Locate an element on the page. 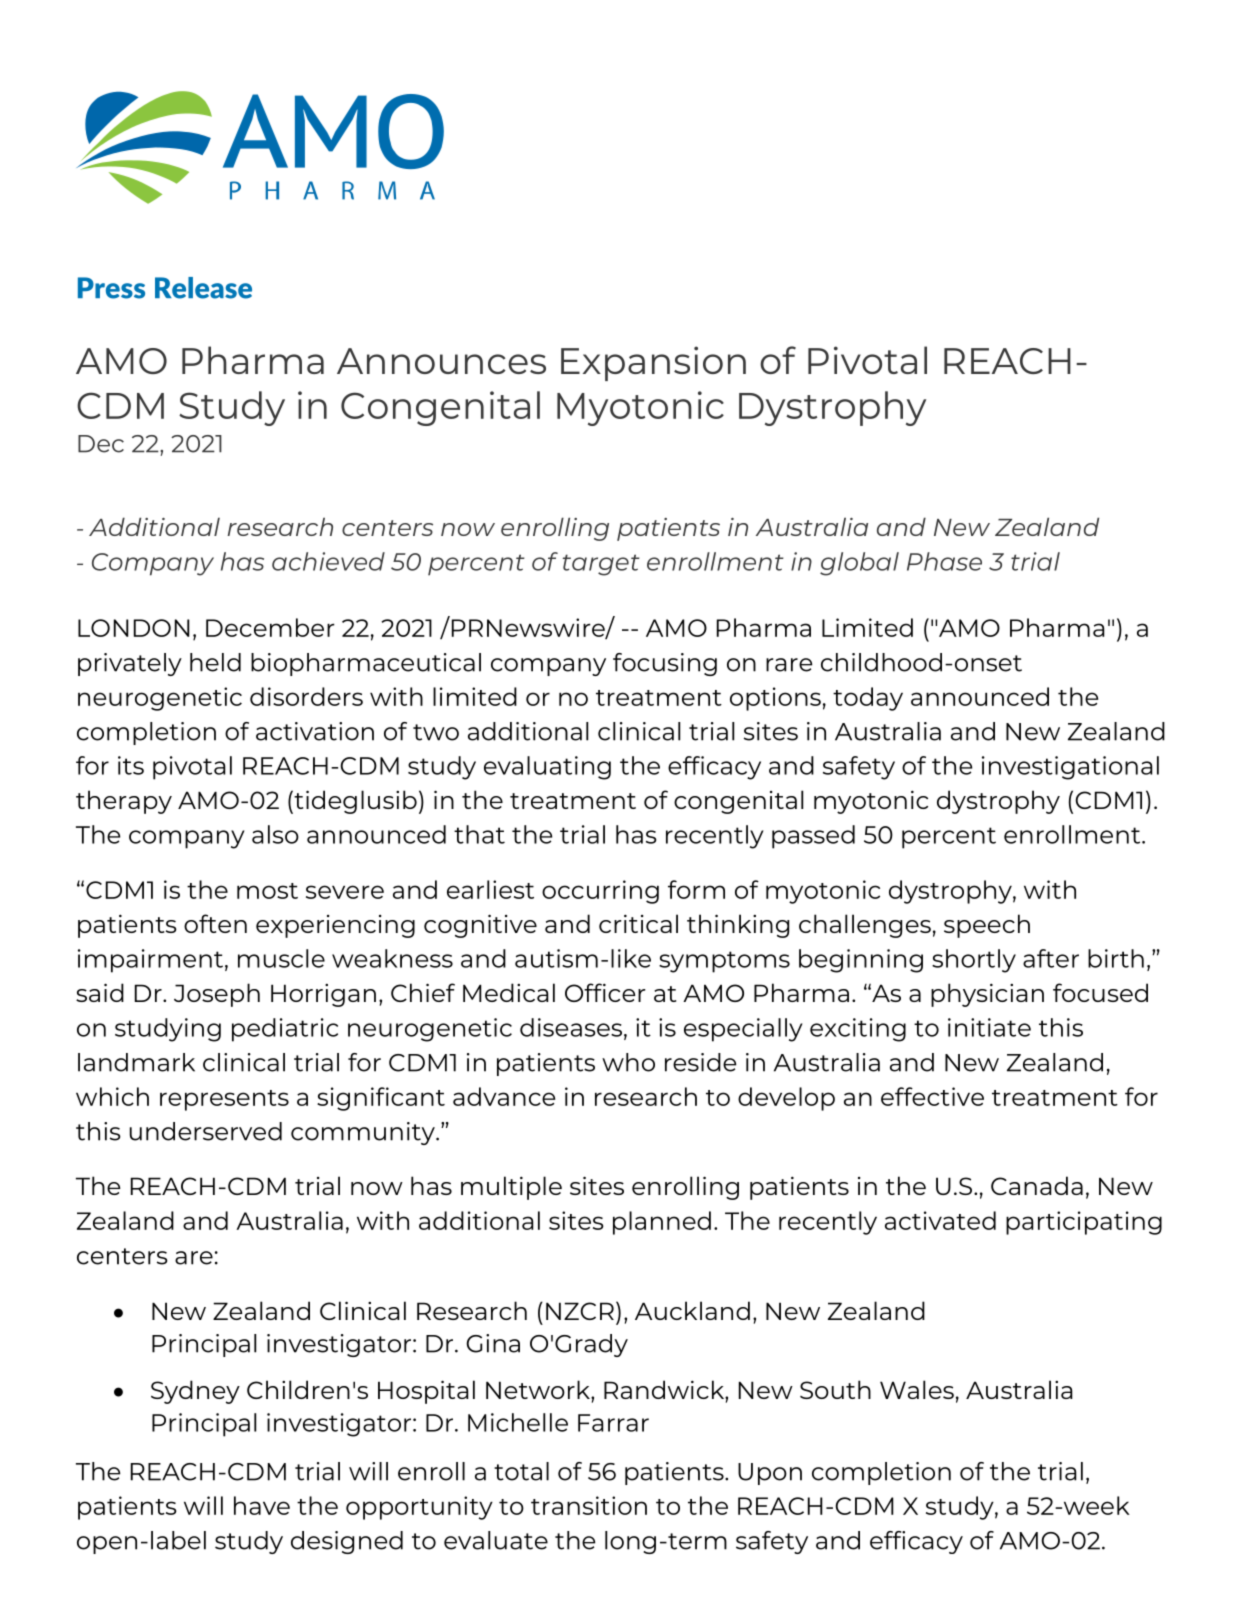 Image resolution: width=1255 pixels, height=1624 pixels. have is located at coordinates (262, 1505).
